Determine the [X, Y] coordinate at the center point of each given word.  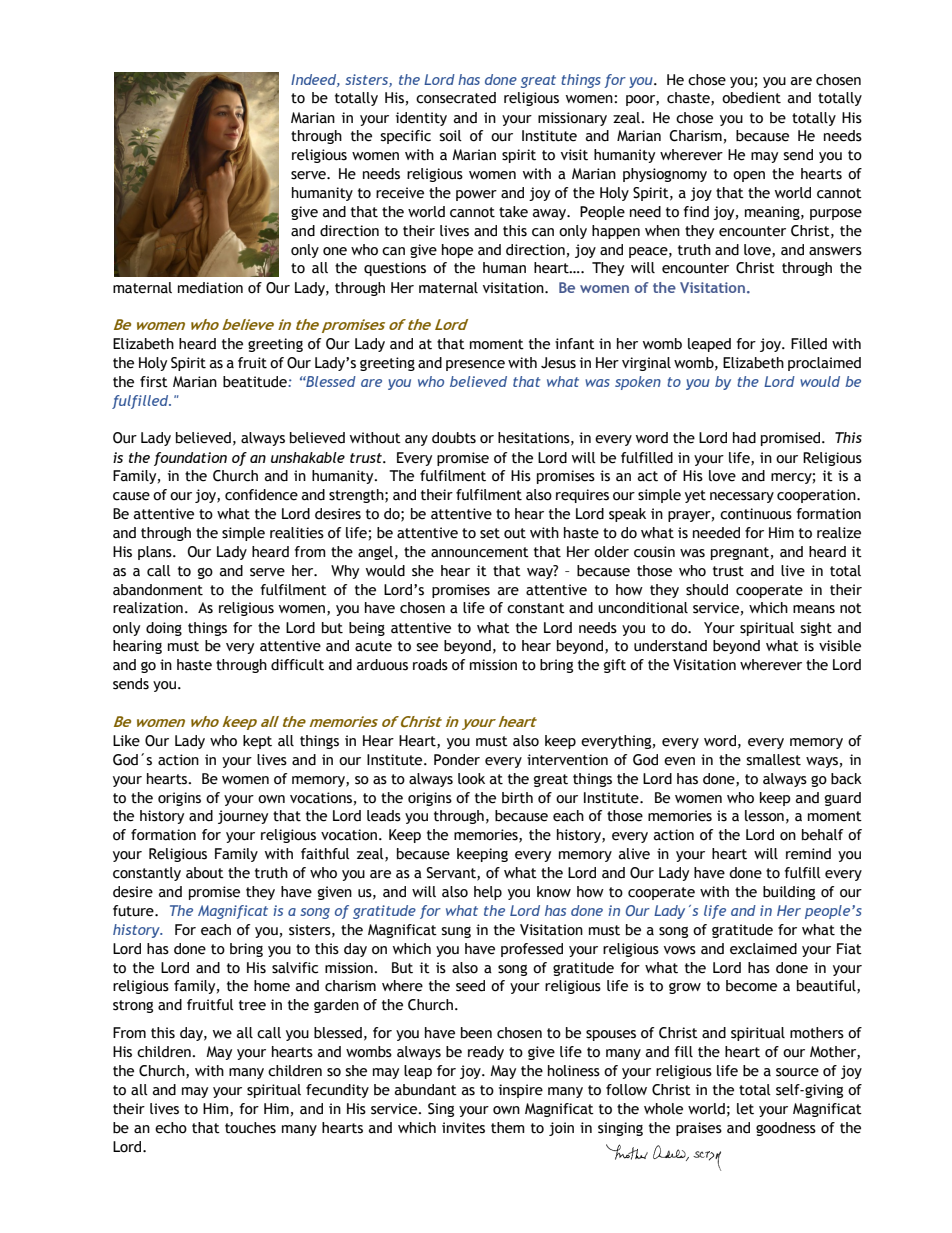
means [814, 609]
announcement [480, 552]
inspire [521, 1091]
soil [450, 136]
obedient [751, 98]
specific [405, 137]
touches [250, 1128]
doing [164, 629]
